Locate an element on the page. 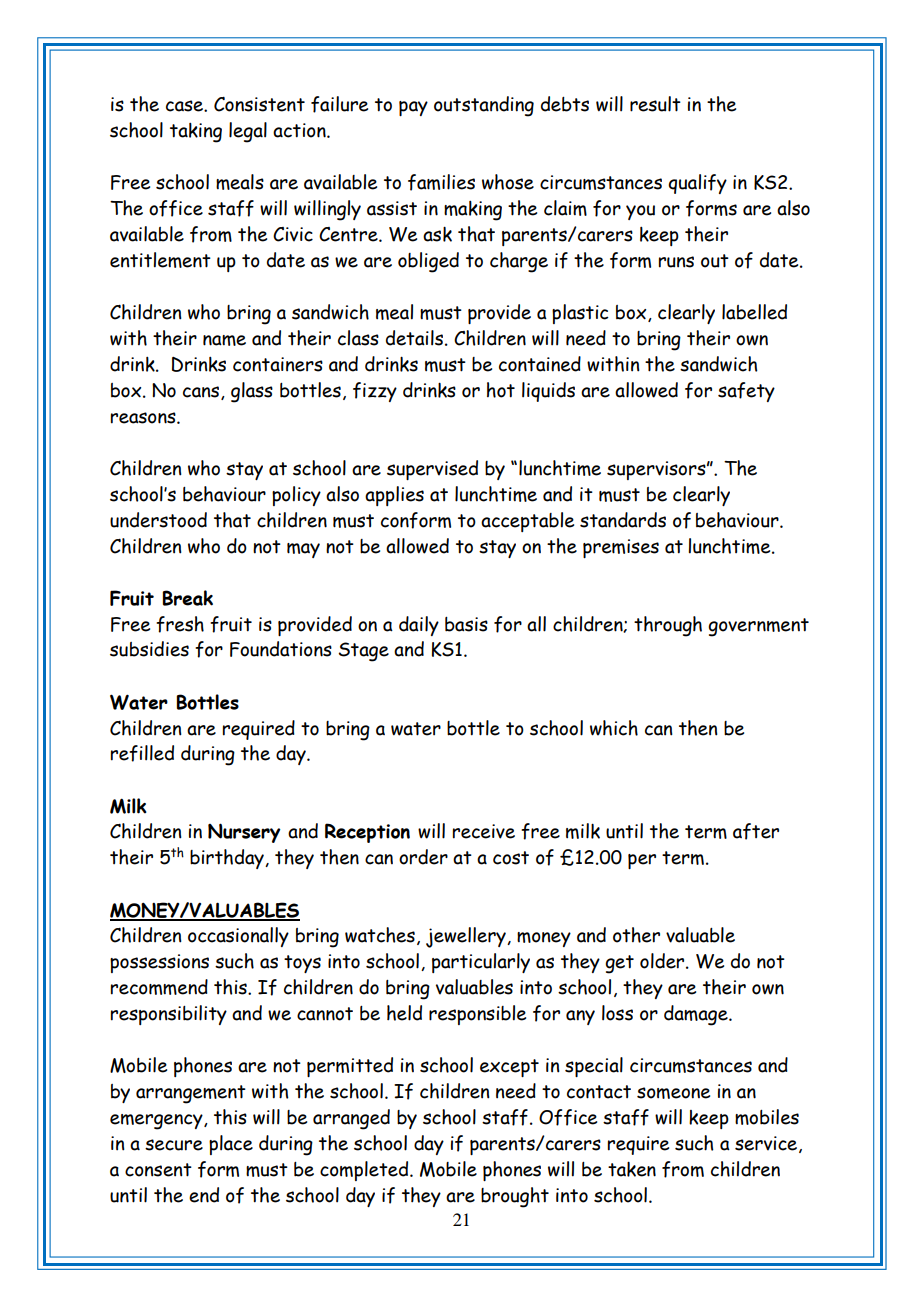 The image size is (924, 1307). brought is located at coordinates (515, 1197).
